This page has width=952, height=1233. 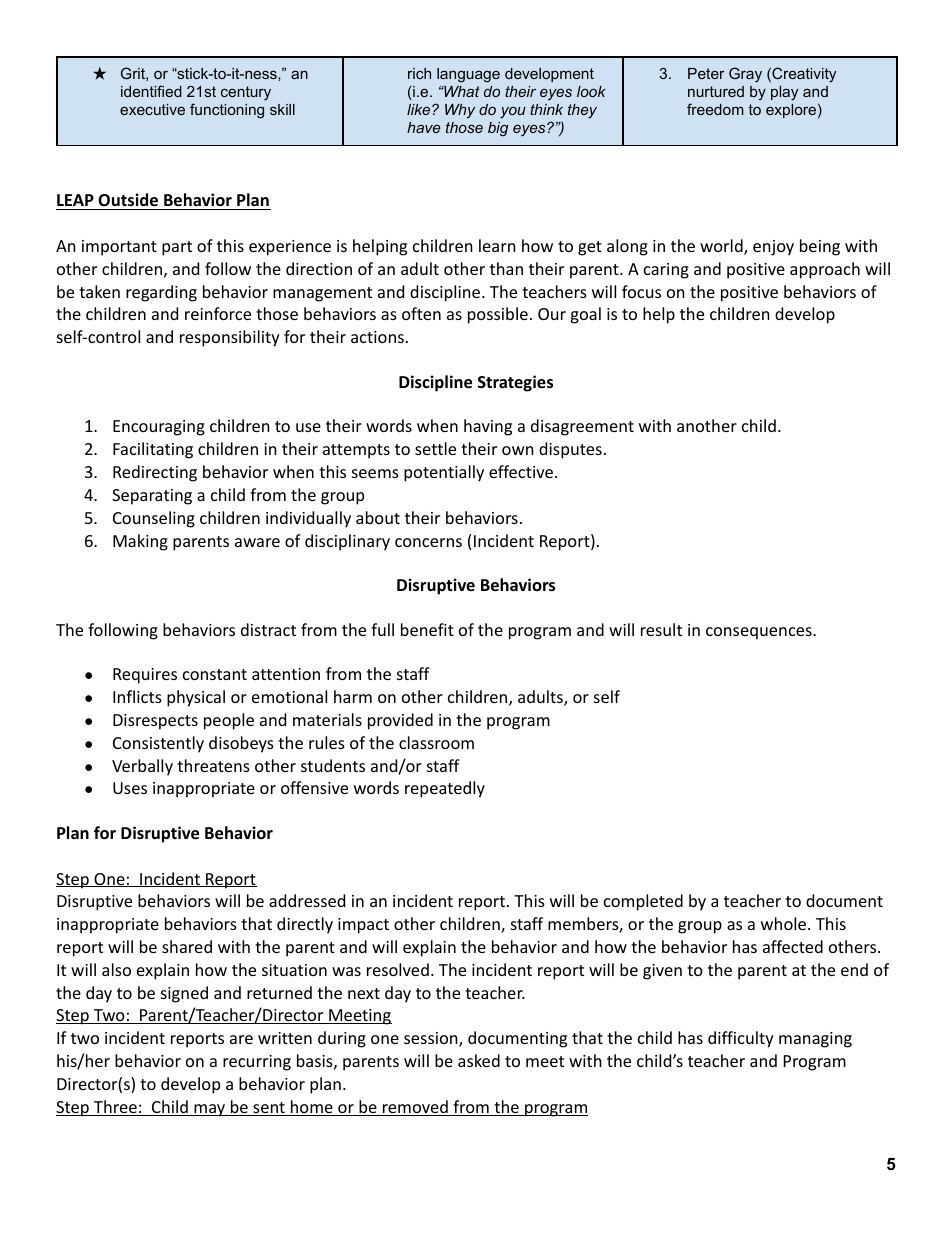 I want to click on executive, so click(x=152, y=109).
